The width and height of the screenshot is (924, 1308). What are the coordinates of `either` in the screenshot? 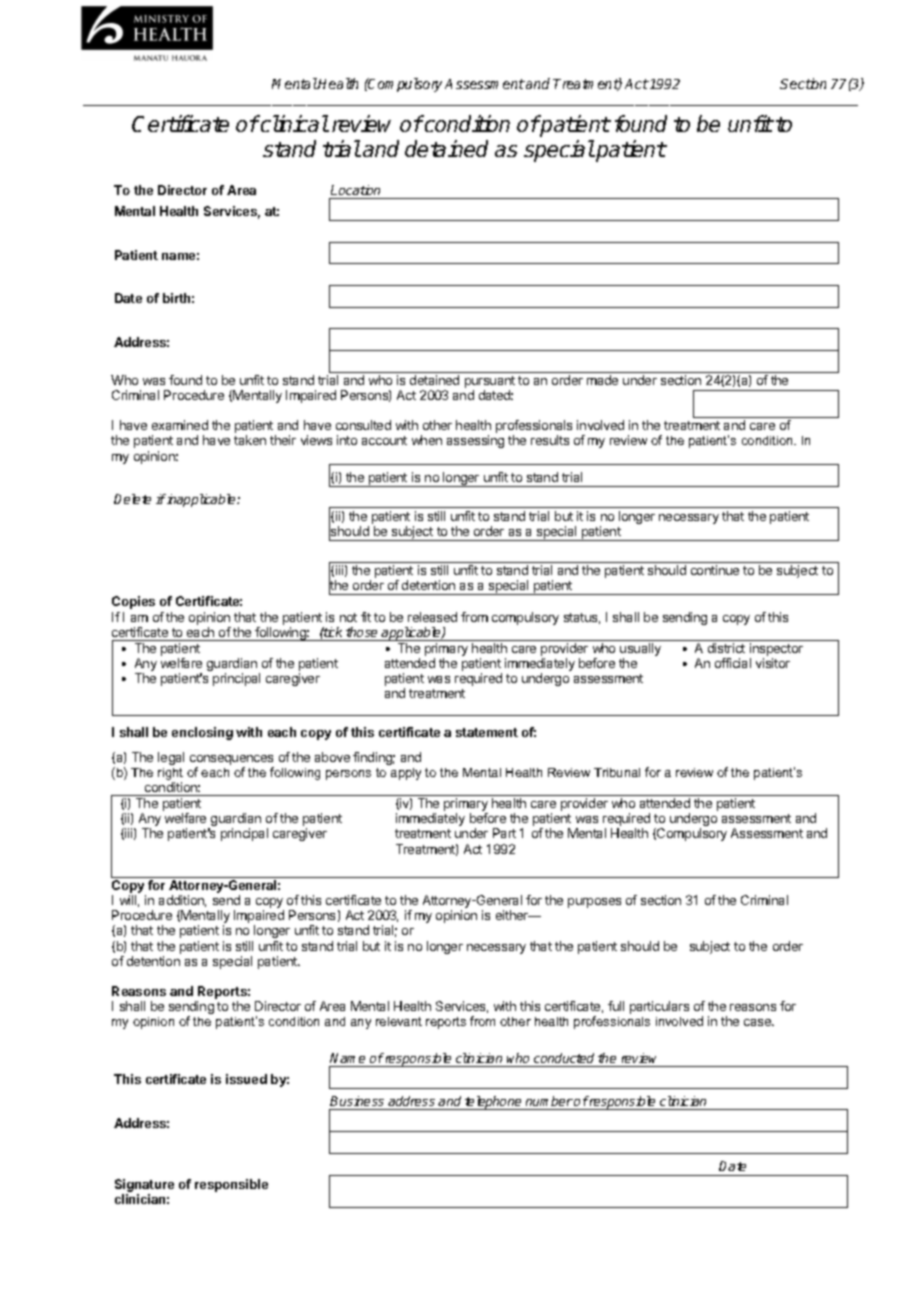 It's located at (513, 915).
